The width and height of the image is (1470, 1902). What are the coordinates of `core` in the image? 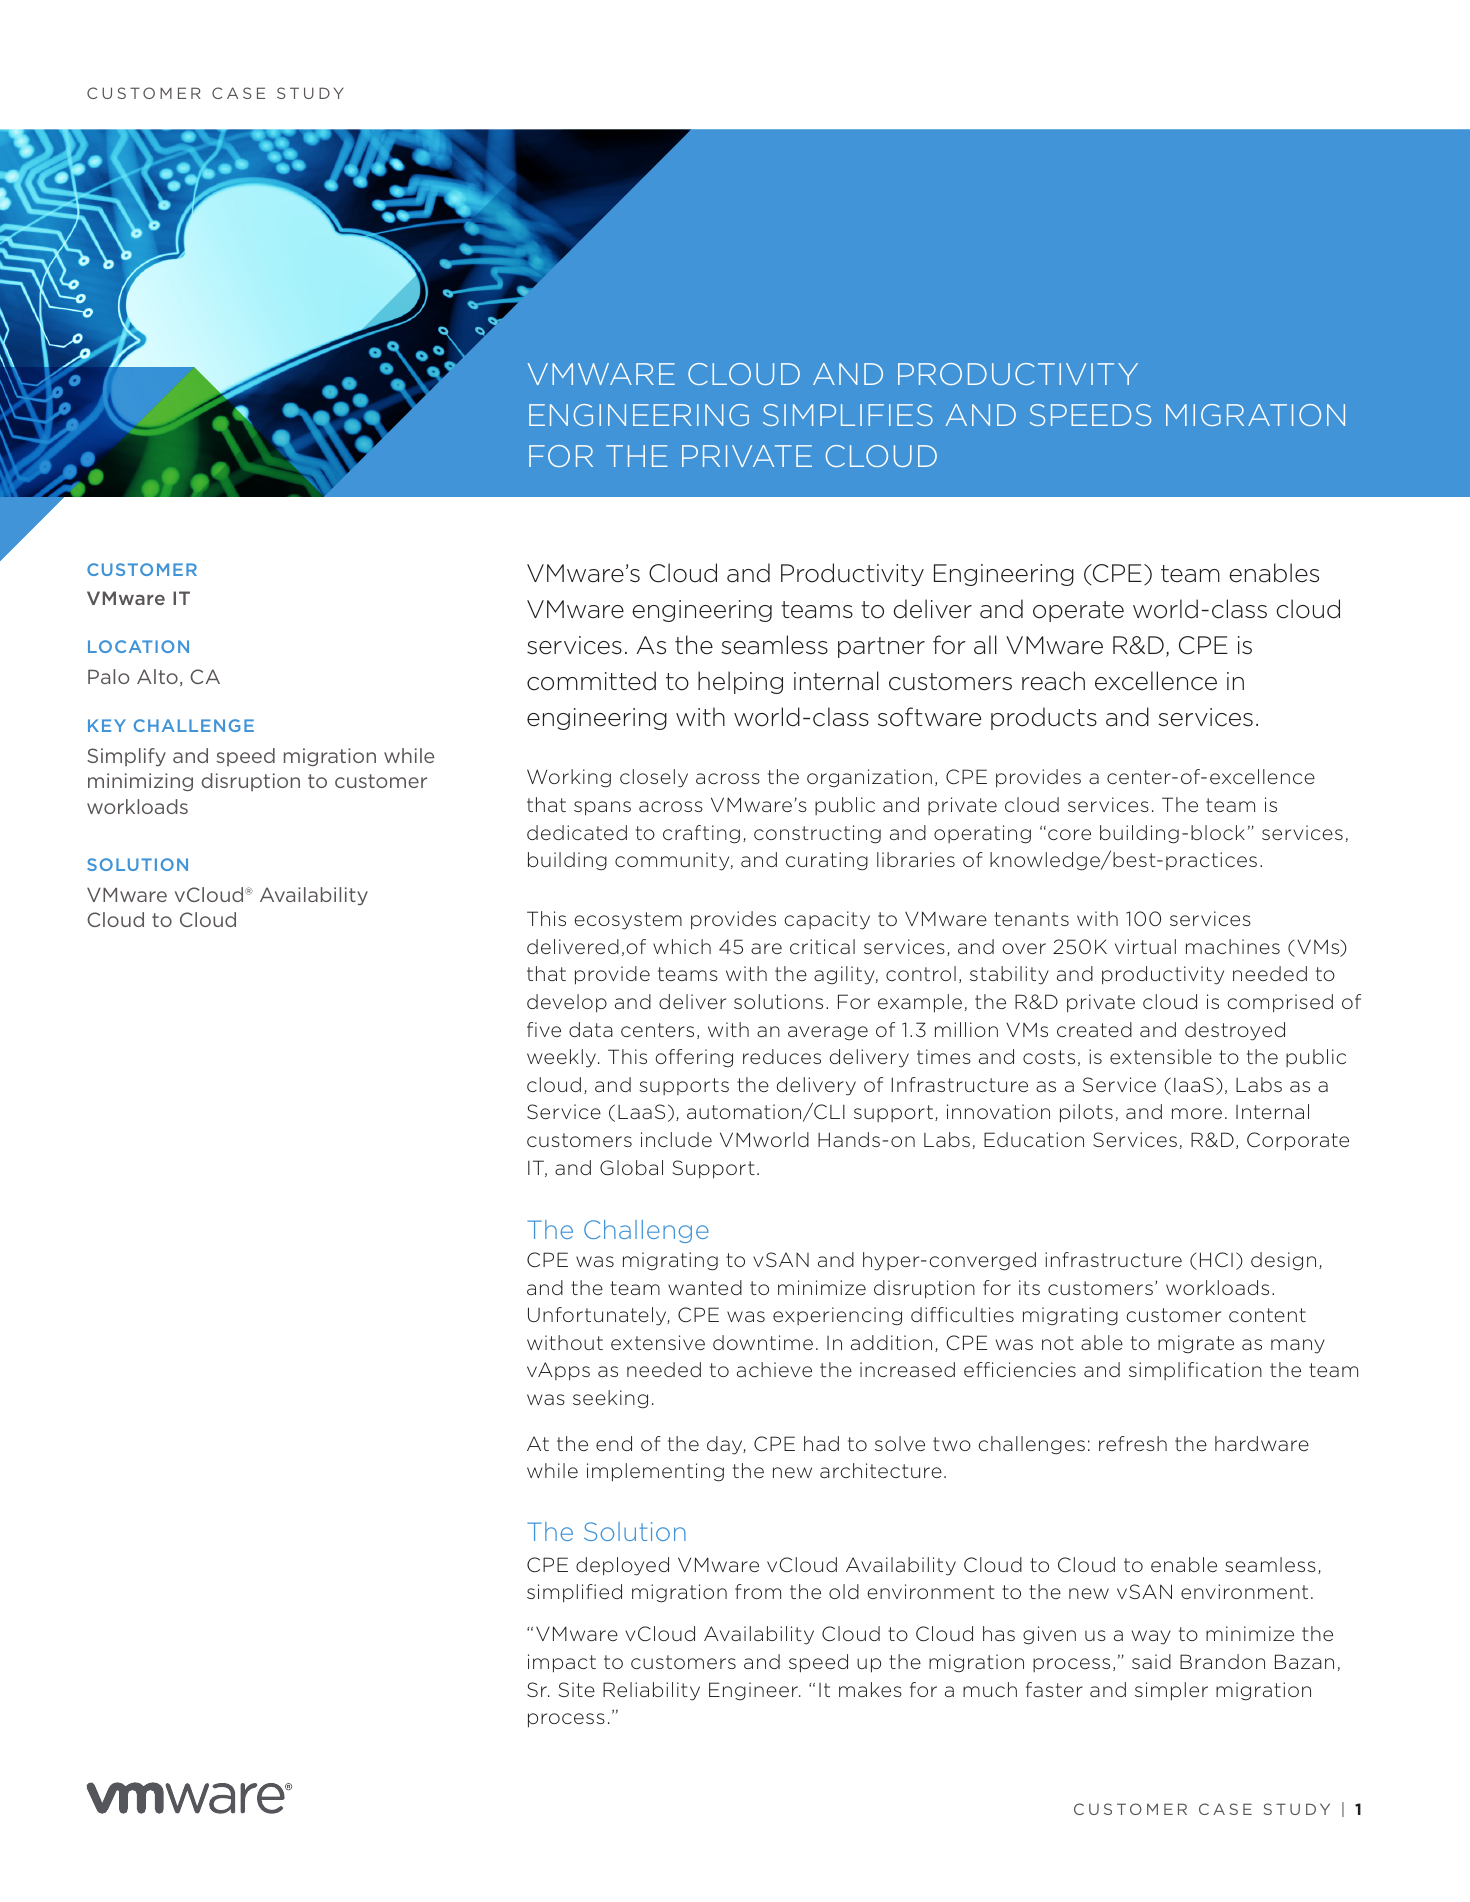 It's located at (1069, 834).
